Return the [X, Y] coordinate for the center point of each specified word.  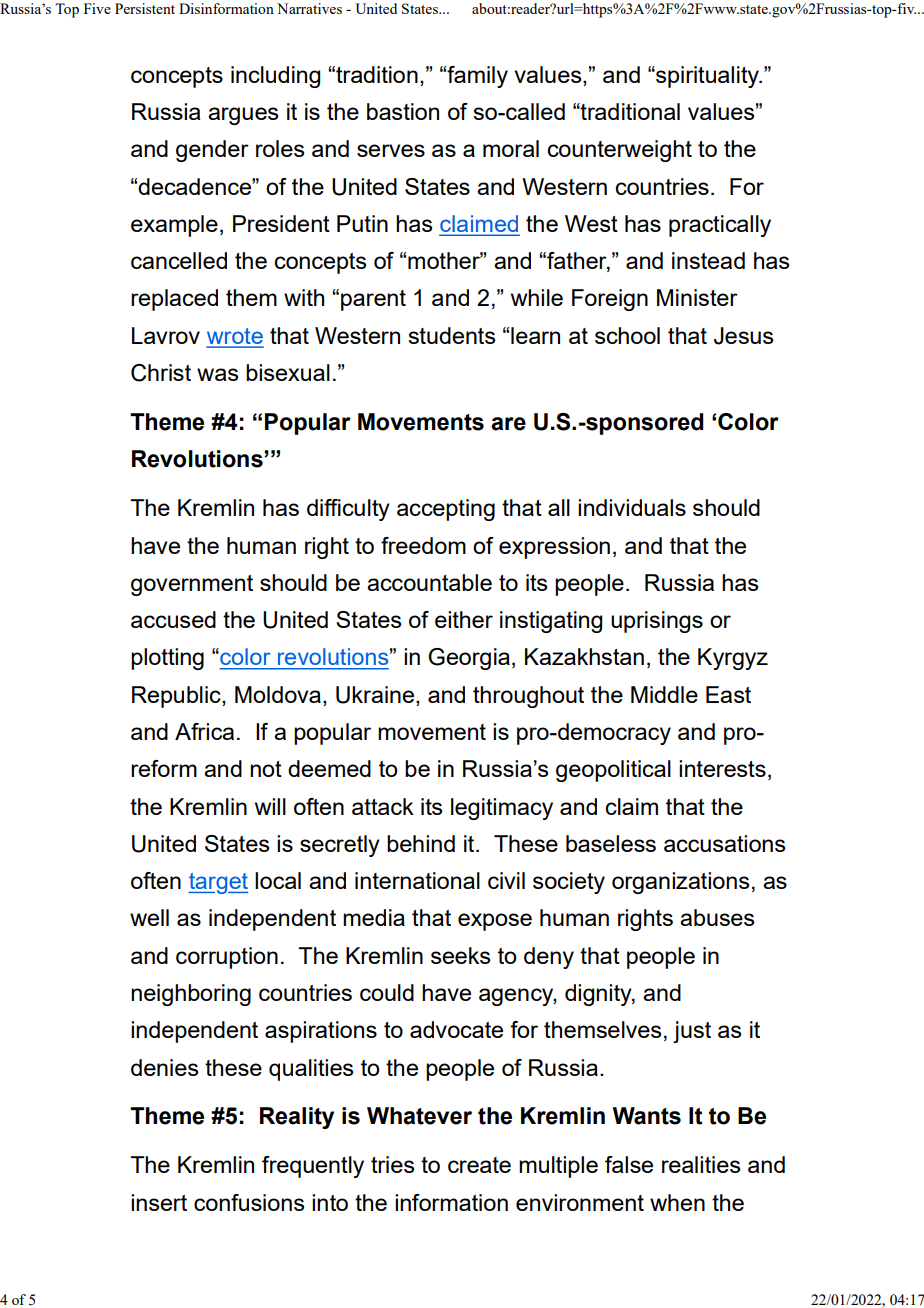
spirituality [707, 77]
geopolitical [613, 771]
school [627, 335]
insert [159, 1202]
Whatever [419, 1116]
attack [383, 806]
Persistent [145, 8]
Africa [204, 731]
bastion [403, 111]
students [451, 335]
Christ [161, 373]
